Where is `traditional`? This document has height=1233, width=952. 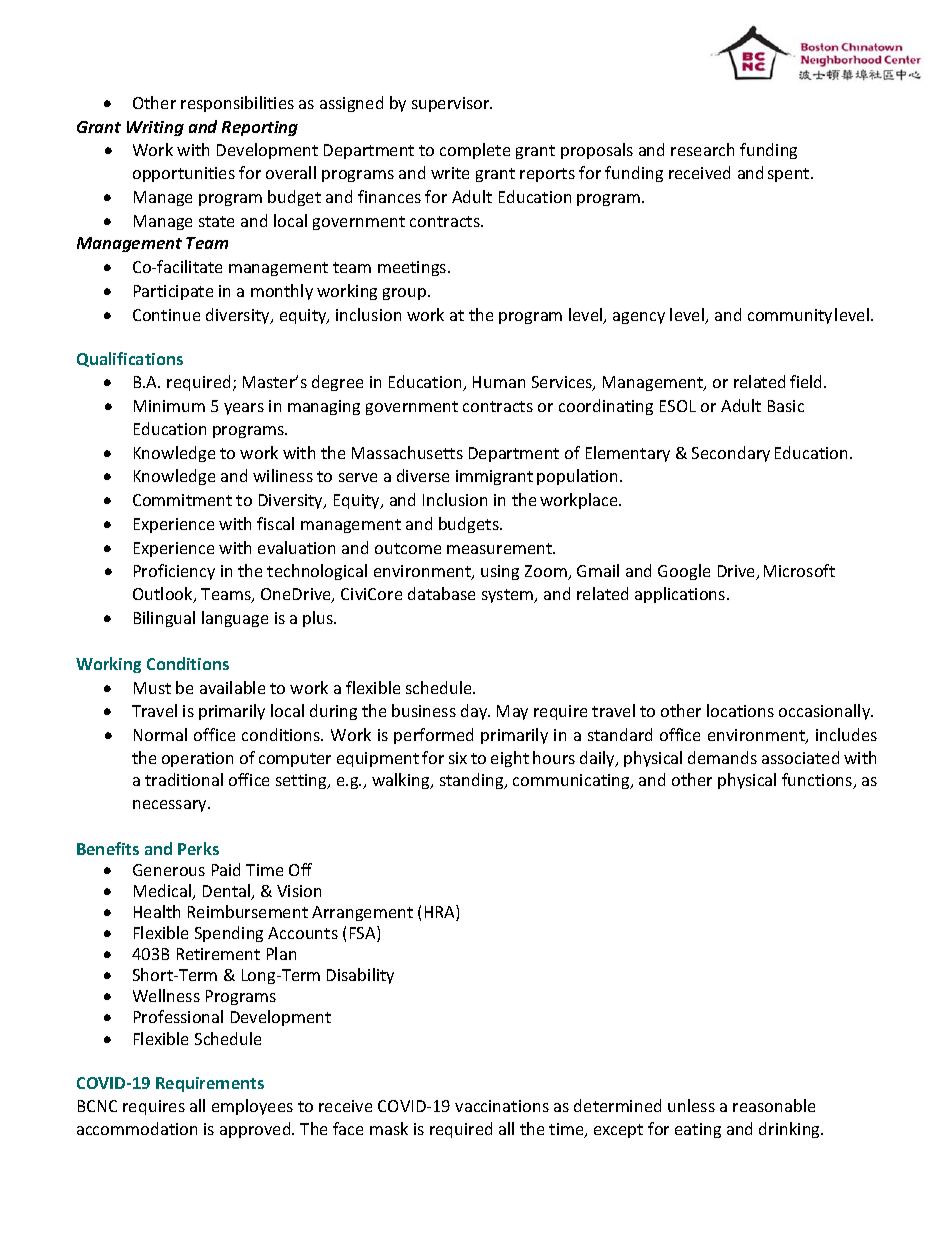 traditional is located at coordinates (184, 779).
